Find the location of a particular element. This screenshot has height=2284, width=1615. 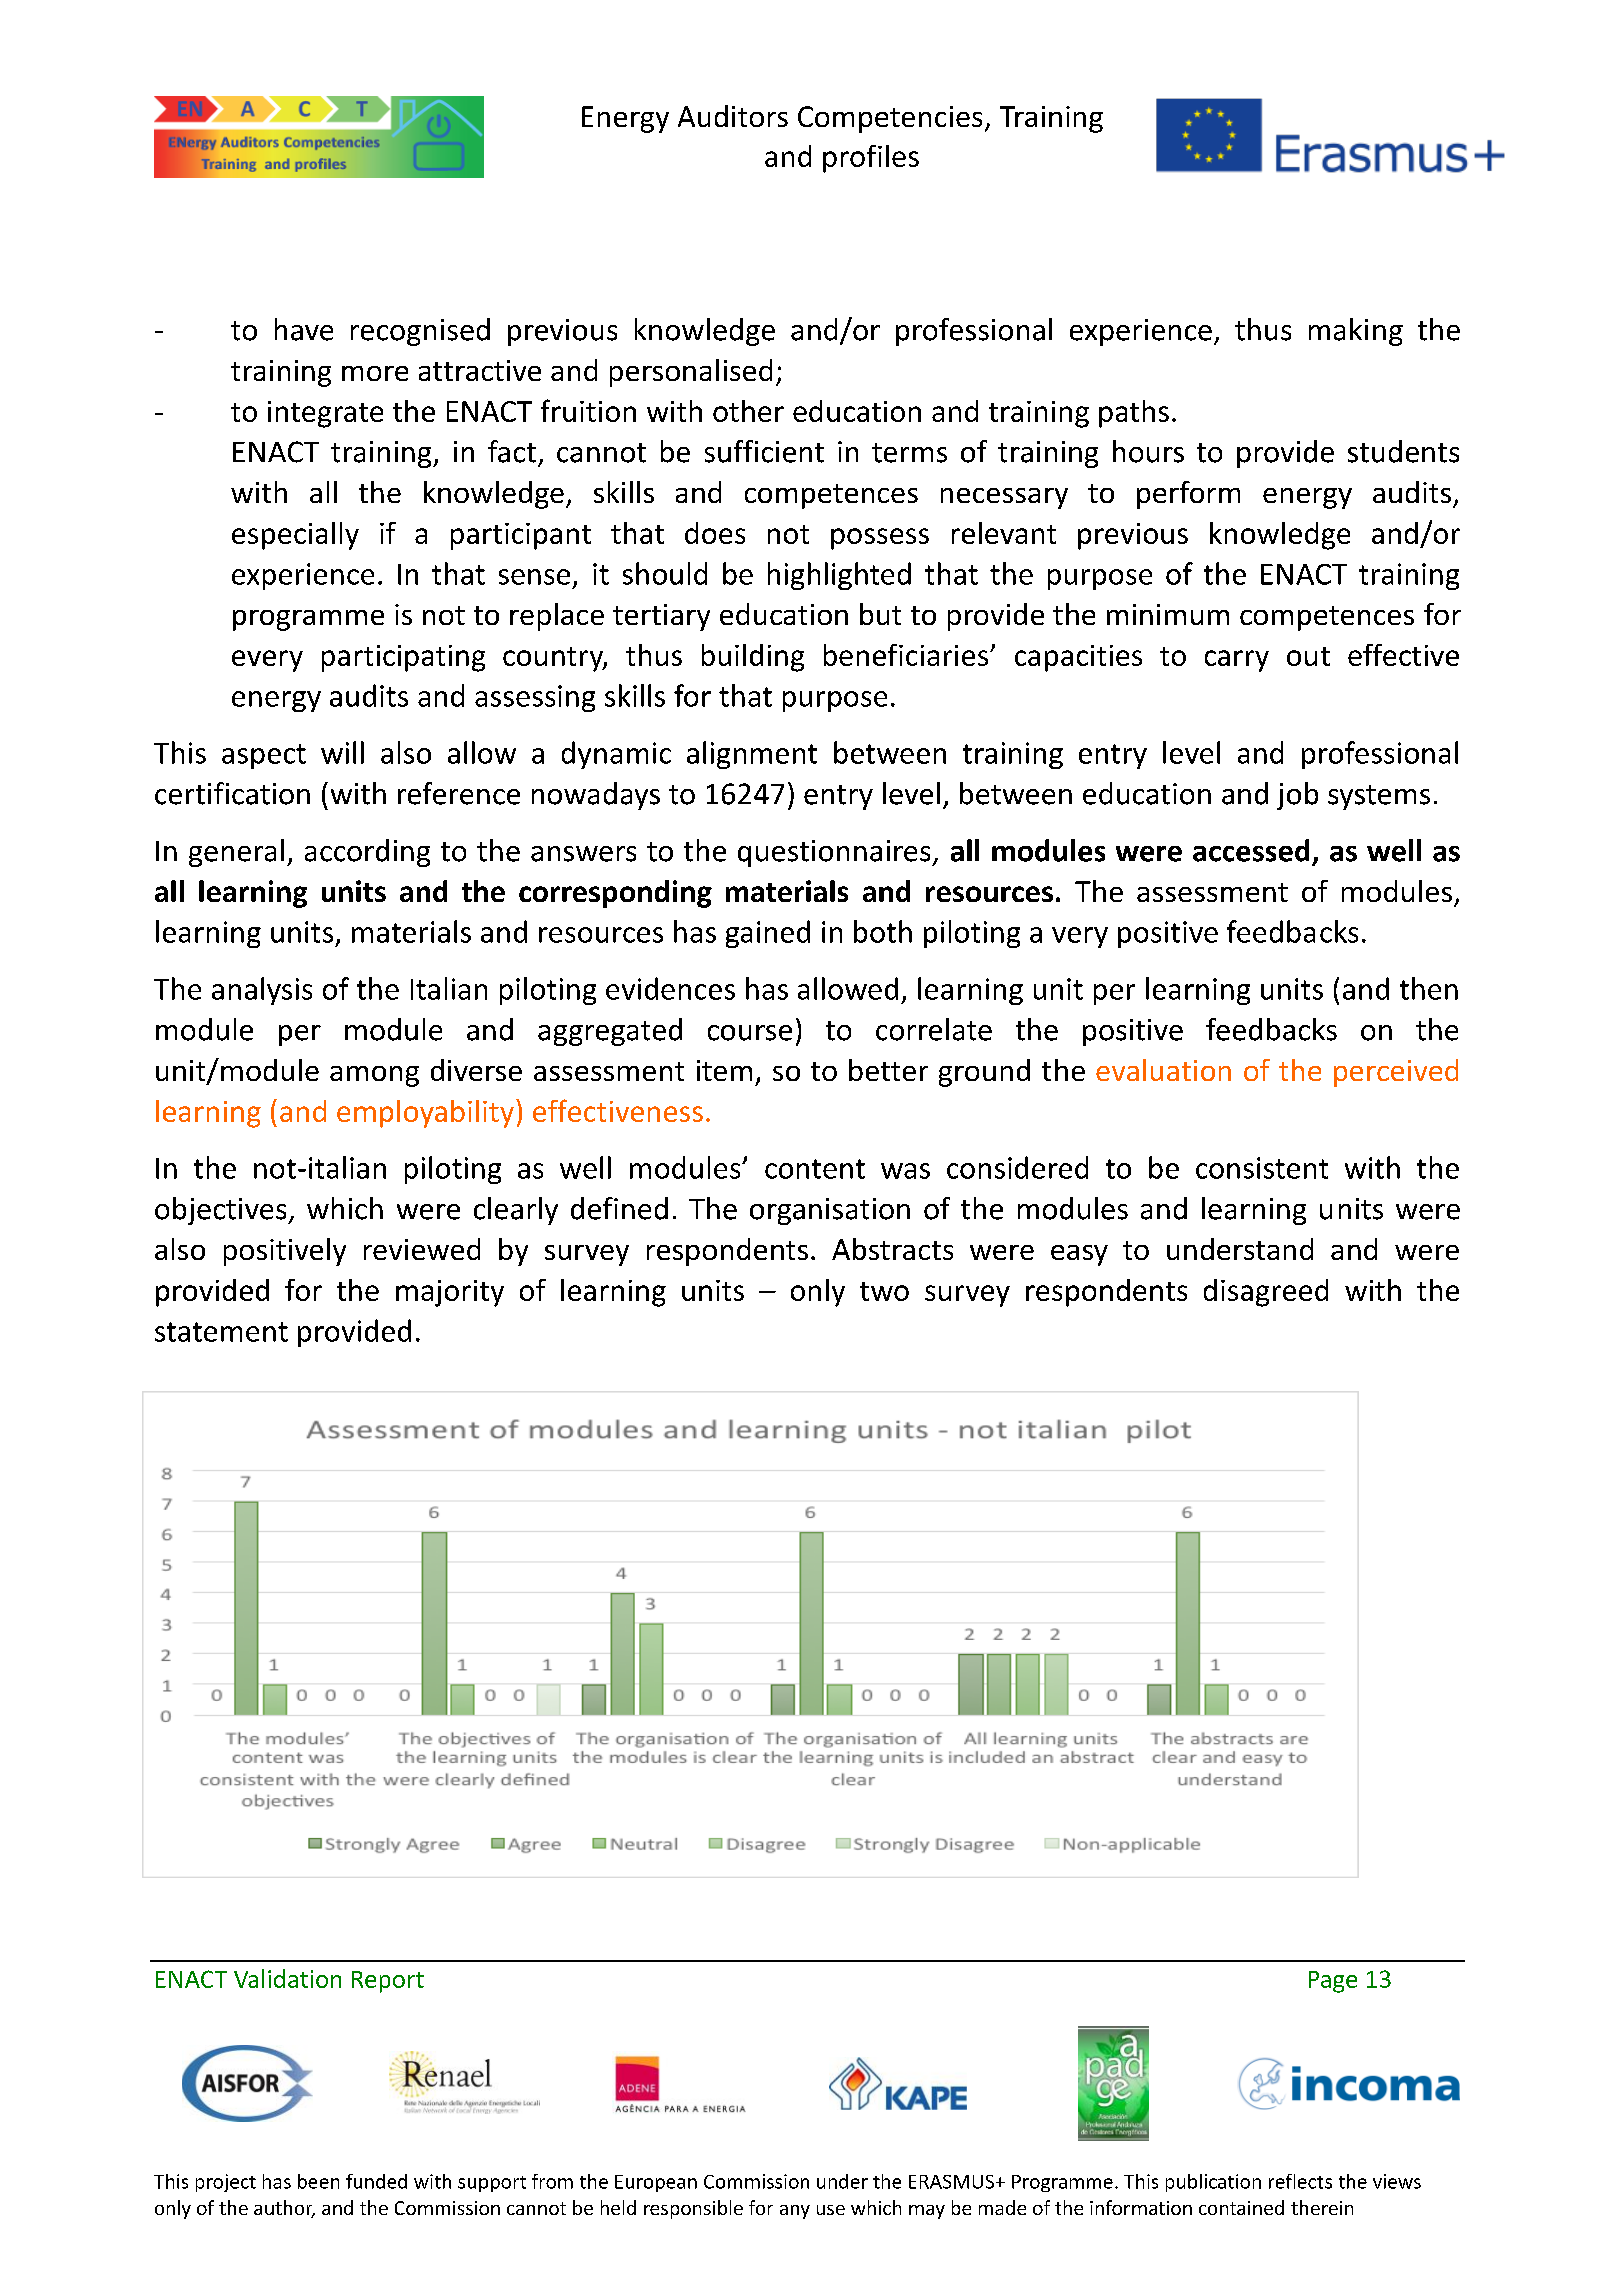

disagreed is located at coordinates (1266, 1293).
